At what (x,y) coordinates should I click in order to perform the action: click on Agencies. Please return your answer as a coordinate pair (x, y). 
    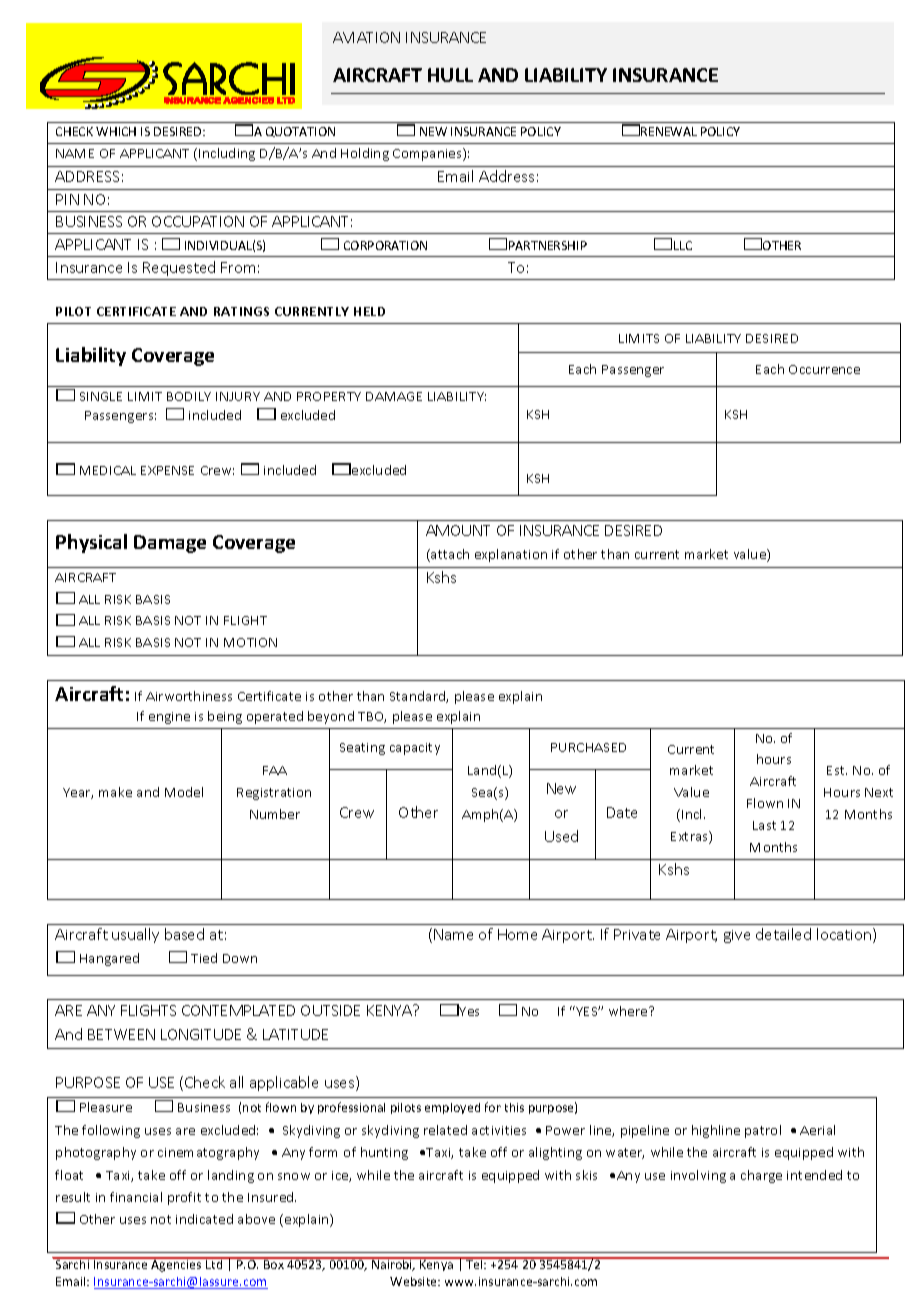
    Looking at the image, I should click on (177, 1265).
